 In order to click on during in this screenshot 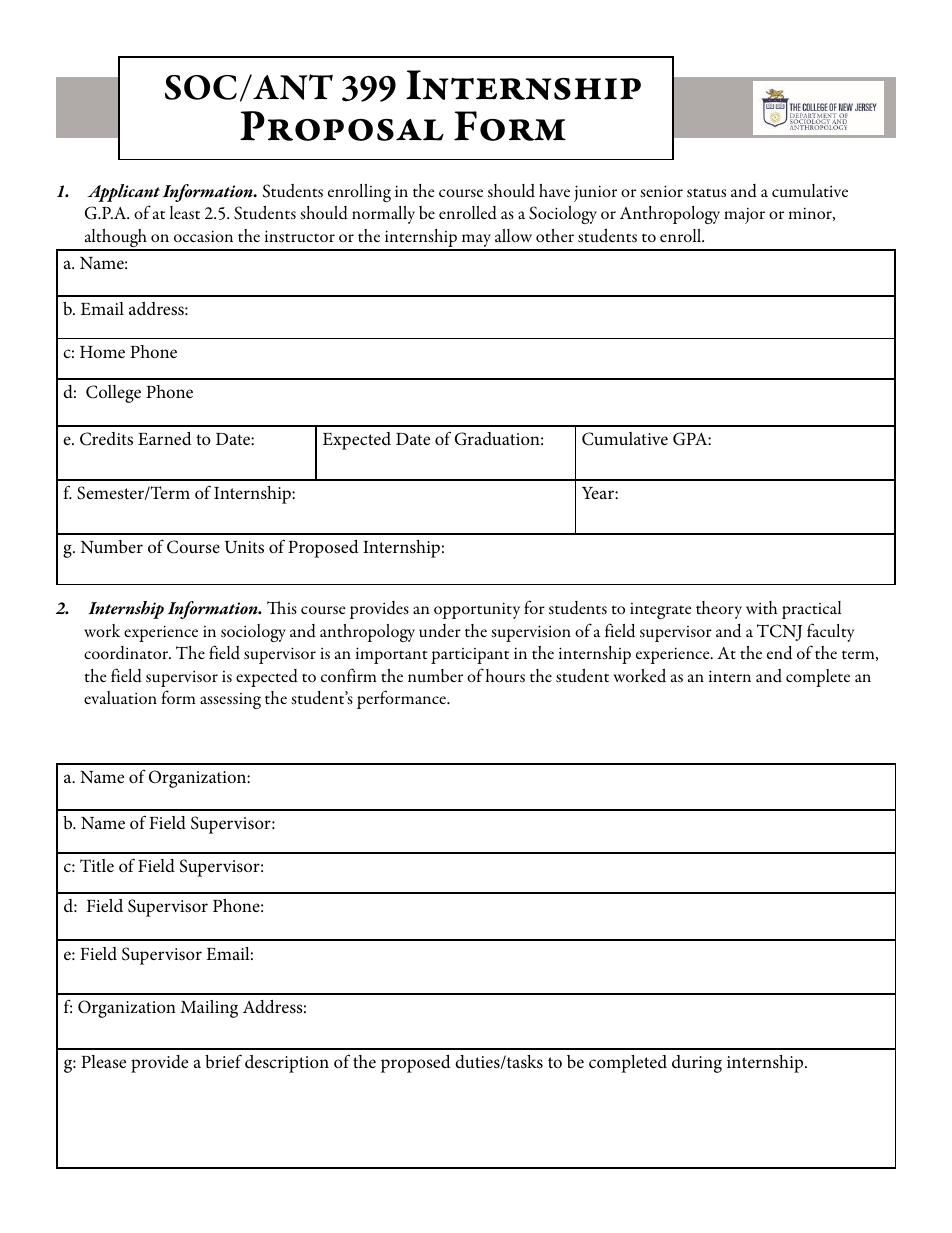, I will do `click(697, 1064)`.
